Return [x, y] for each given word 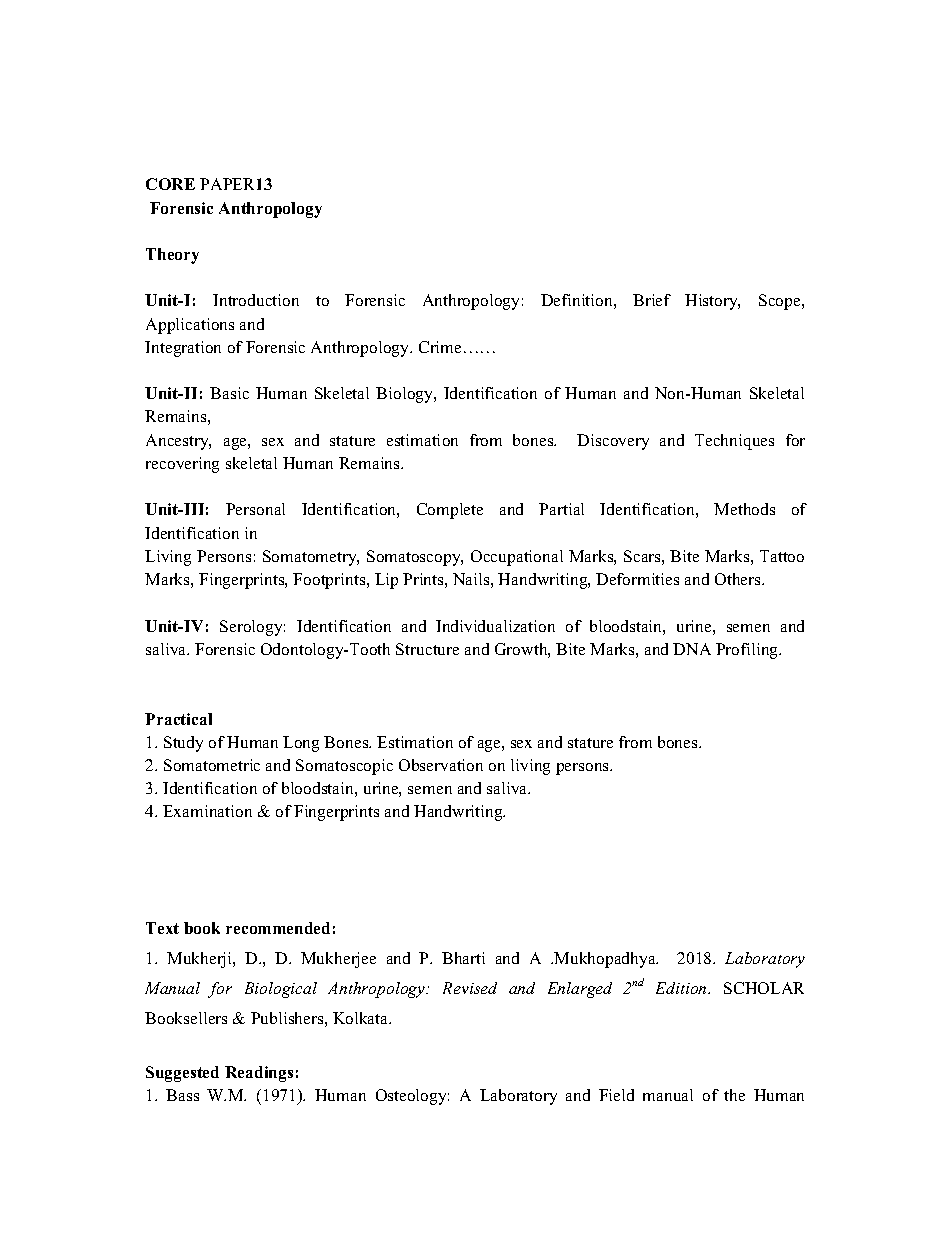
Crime [440, 347]
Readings [259, 1074]
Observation [441, 765]
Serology [252, 628]
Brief [652, 300]
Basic [229, 393]
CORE [170, 184]
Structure [427, 649]
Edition [682, 988]
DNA [692, 649]
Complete [450, 511]
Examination [207, 811]
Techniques [734, 442]
